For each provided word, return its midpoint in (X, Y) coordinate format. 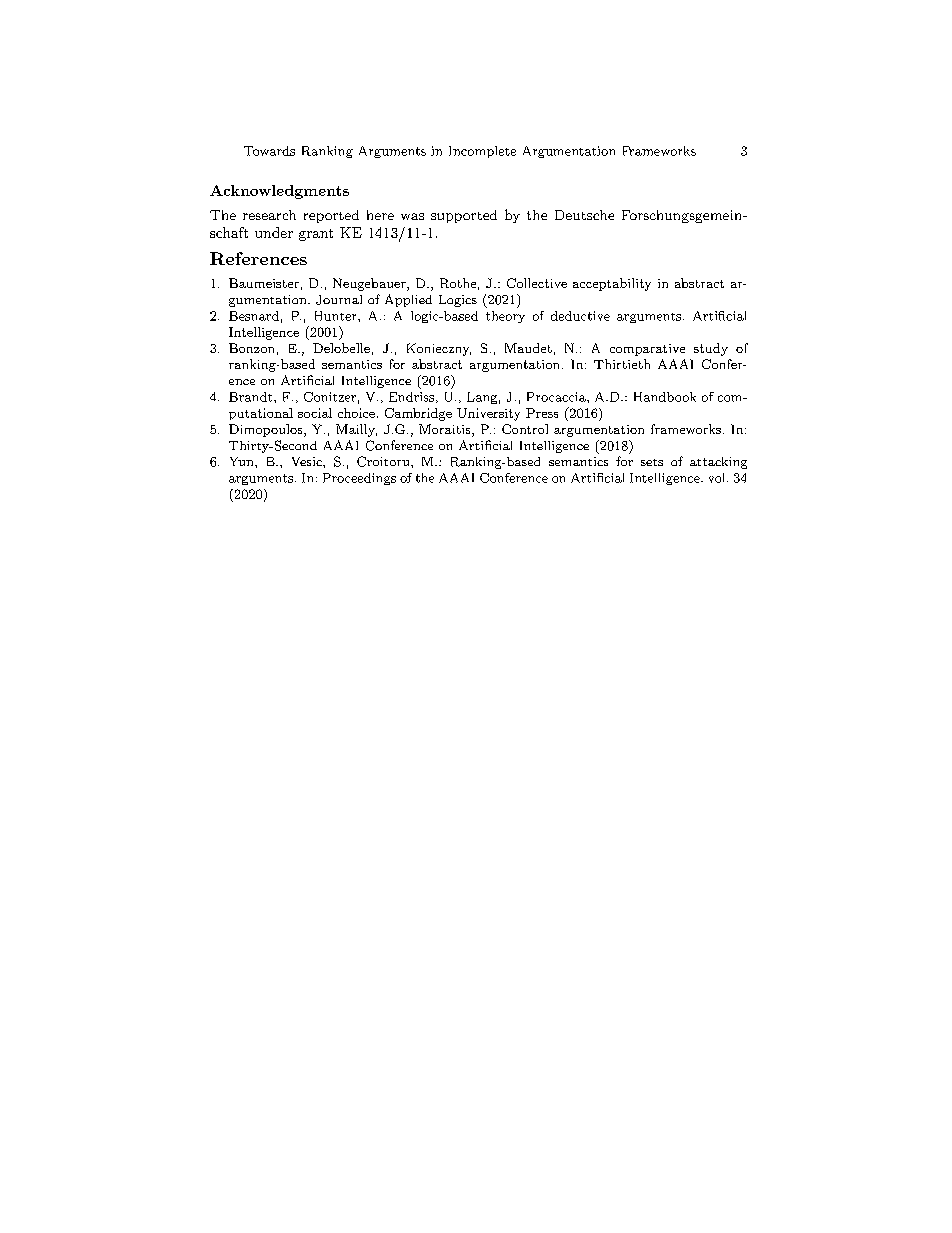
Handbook (665, 397)
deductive (580, 316)
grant (316, 235)
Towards (269, 151)
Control (525, 429)
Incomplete (482, 152)
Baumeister (264, 283)
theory (505, 317)
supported (464, 216)
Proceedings (359, 479)
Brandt (252, 397)
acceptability (612, 284)
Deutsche (584, 215)
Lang (482, 398)
